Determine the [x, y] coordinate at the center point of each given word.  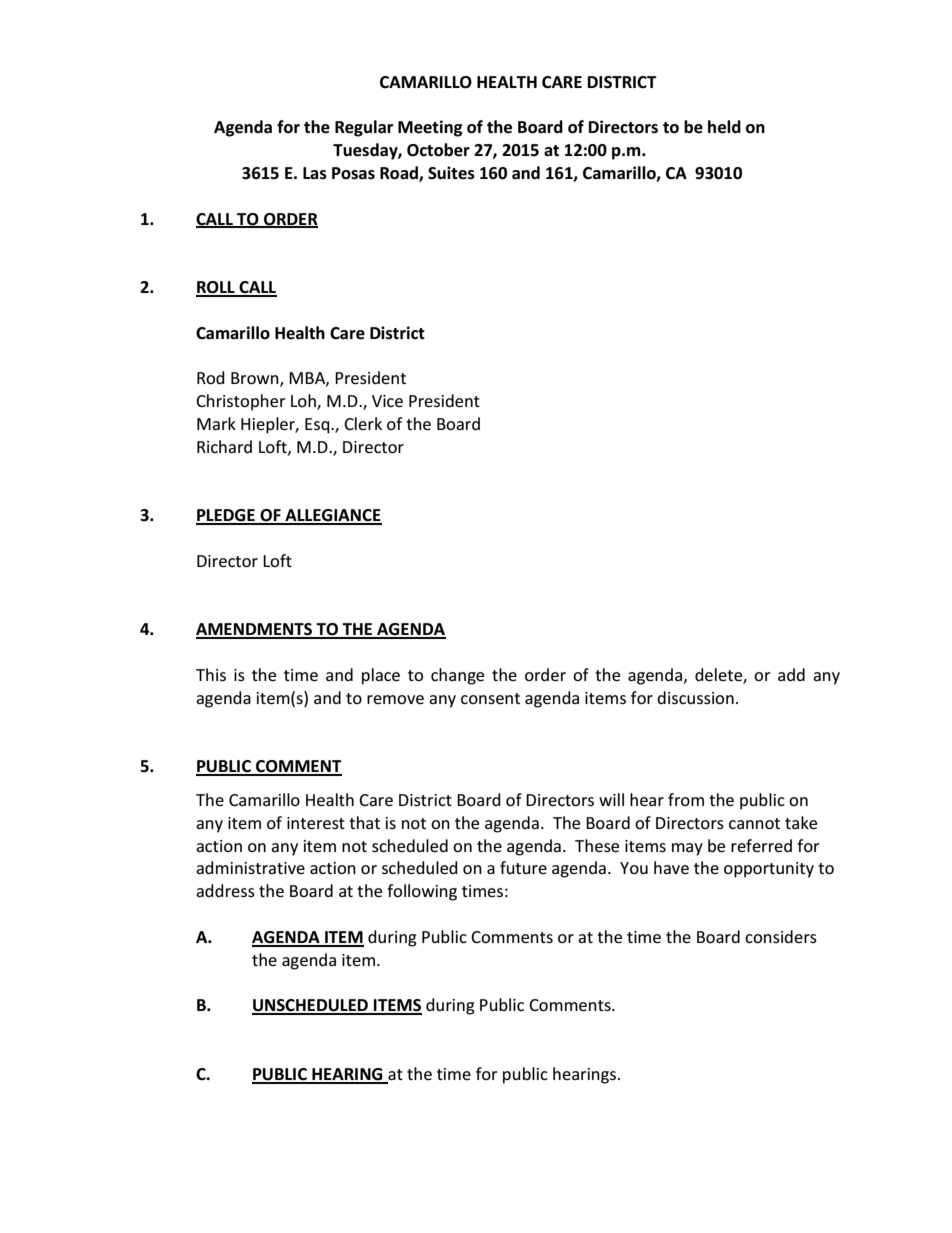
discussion [695, 697]
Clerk [363, 423]
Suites [451, 173]
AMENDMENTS [255, 630]
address [225, 890]
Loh [304, 402]
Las [315, 173]
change [457, 676]
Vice [387, 401]
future [523, 867]
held [724, 127]
